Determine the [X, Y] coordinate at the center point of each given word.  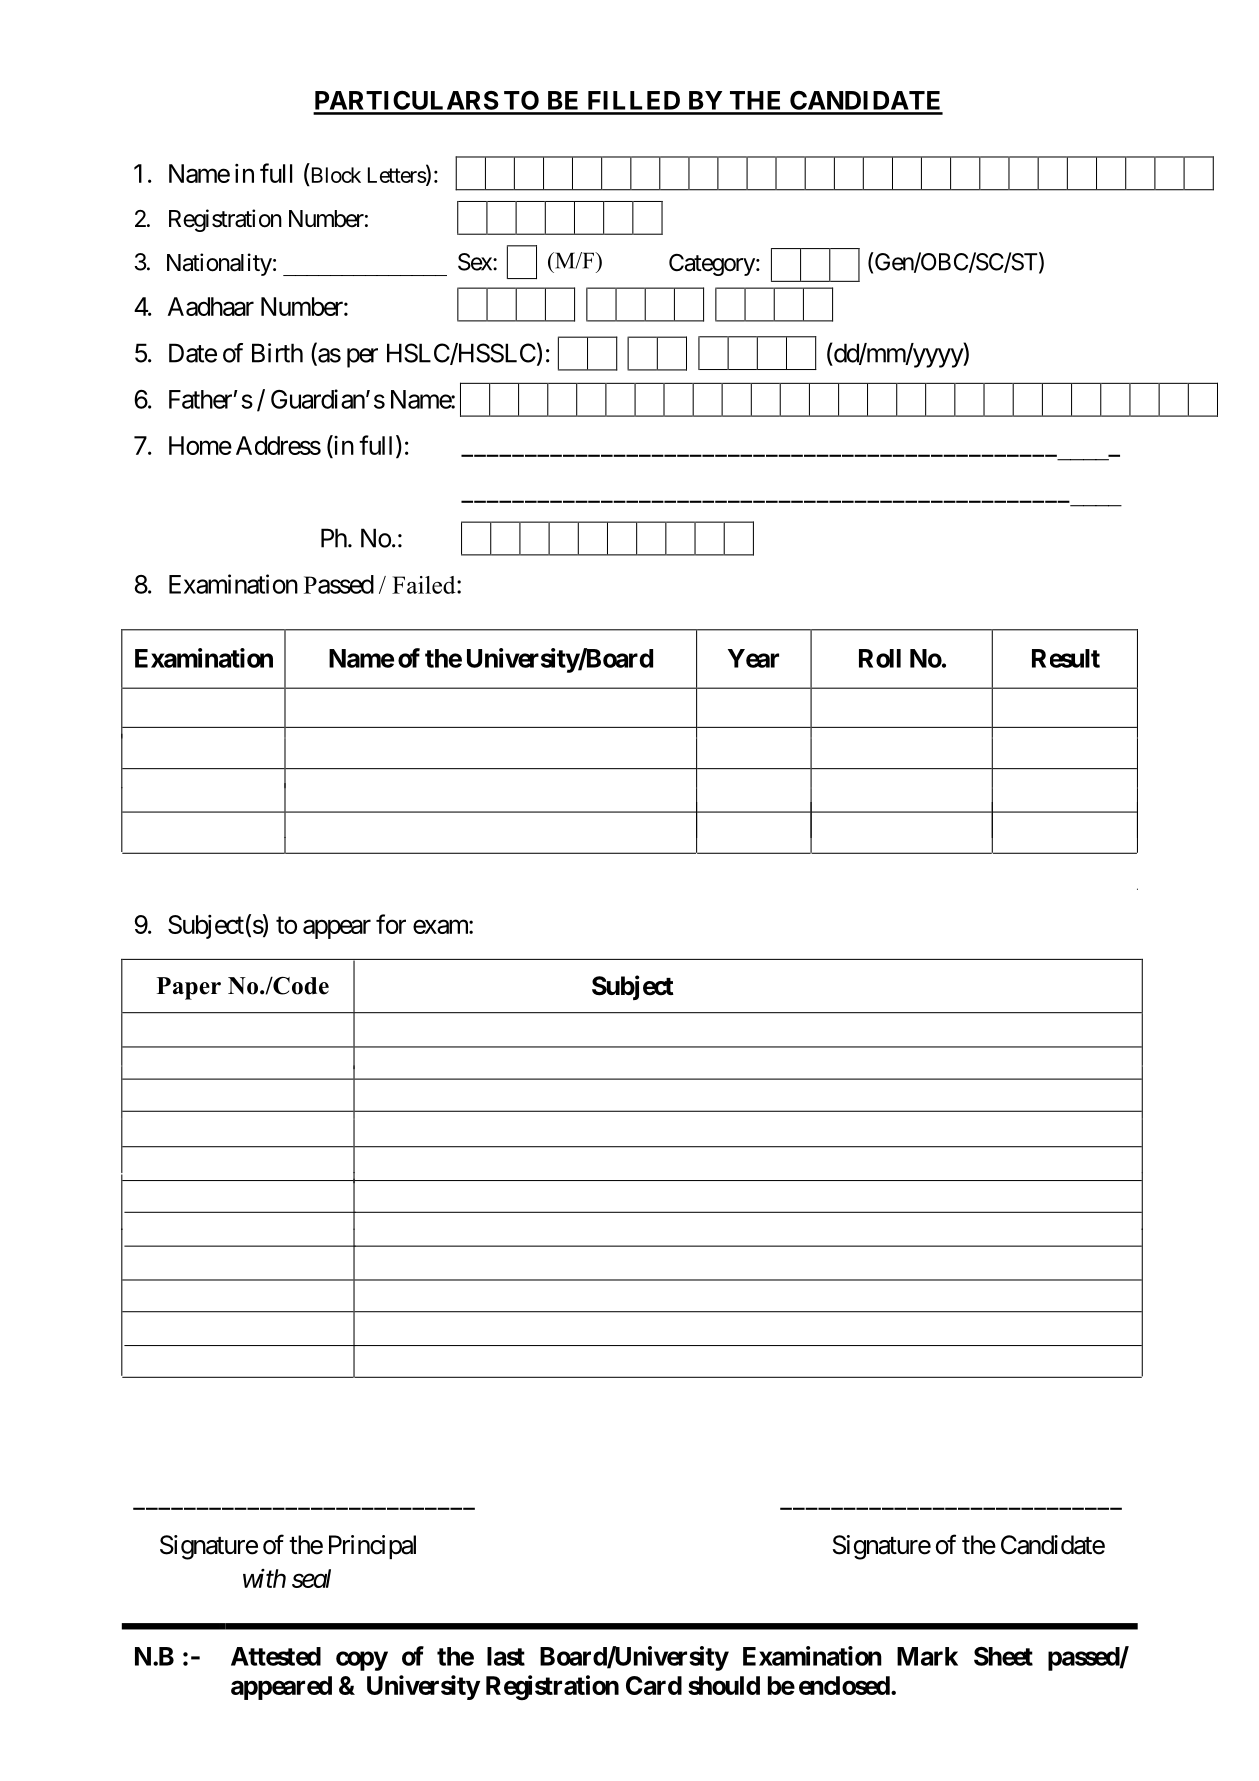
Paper [189, 988]
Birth [277, 353]
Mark [927, 1656]
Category [712, 265]
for [391, 924]
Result [1066, 658]
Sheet [1003, 1656]
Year [753, 658]
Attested [276, 1656]
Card [654, 1685]
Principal [372, 1547]
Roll [880, 658]
